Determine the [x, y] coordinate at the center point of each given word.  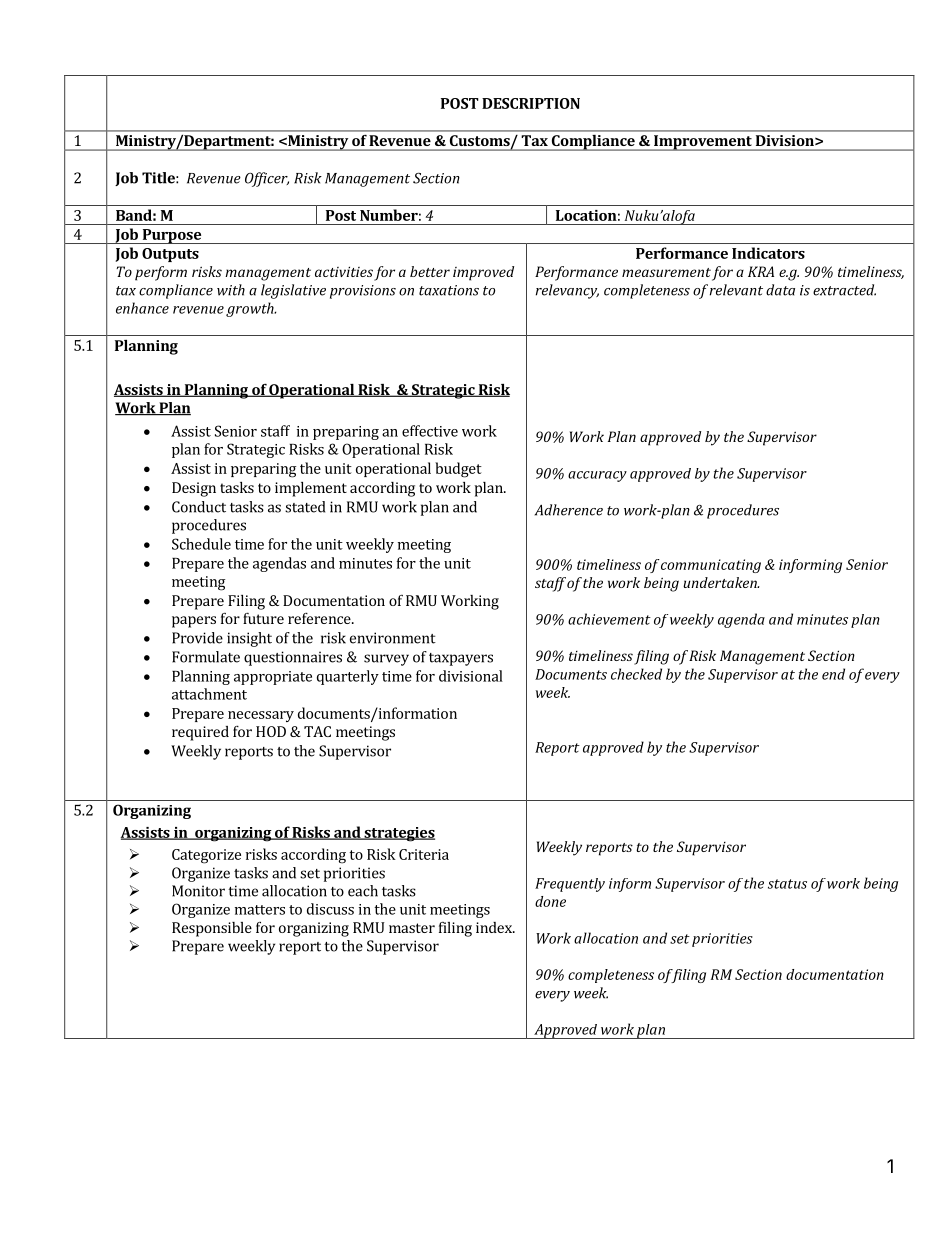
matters [260, 910]
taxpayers [461, 659]
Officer [267, 179]
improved [483, 273]
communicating [711, 566]
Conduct [199, 507]
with [231, 290]
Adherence [569, 510]
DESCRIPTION [531, 103]
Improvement [703, 143]
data [780, 290]
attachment [209, 694]
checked [636, 674]
